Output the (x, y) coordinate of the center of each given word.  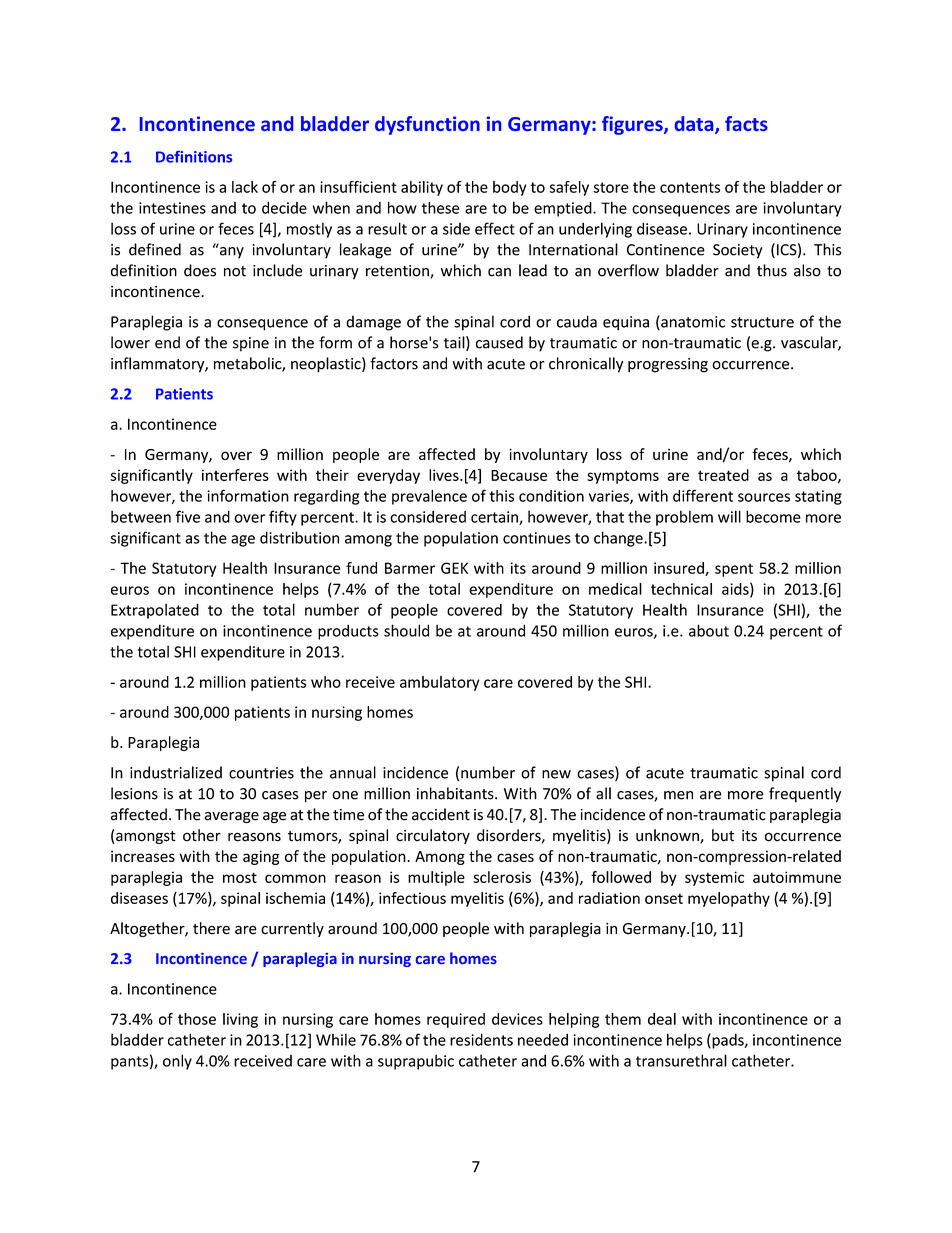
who (326, 682)
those (197, 1019)
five (188, 516)
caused (499, 342)
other (202, 835)
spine (251, 344)
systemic (714, 878)
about (709, 630)
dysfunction (427, 125)
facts (746, 123)
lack (245, 187)
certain (495, 518)
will (729, 516)
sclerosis (502, 877)
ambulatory (439, 683)
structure (762, 322)
